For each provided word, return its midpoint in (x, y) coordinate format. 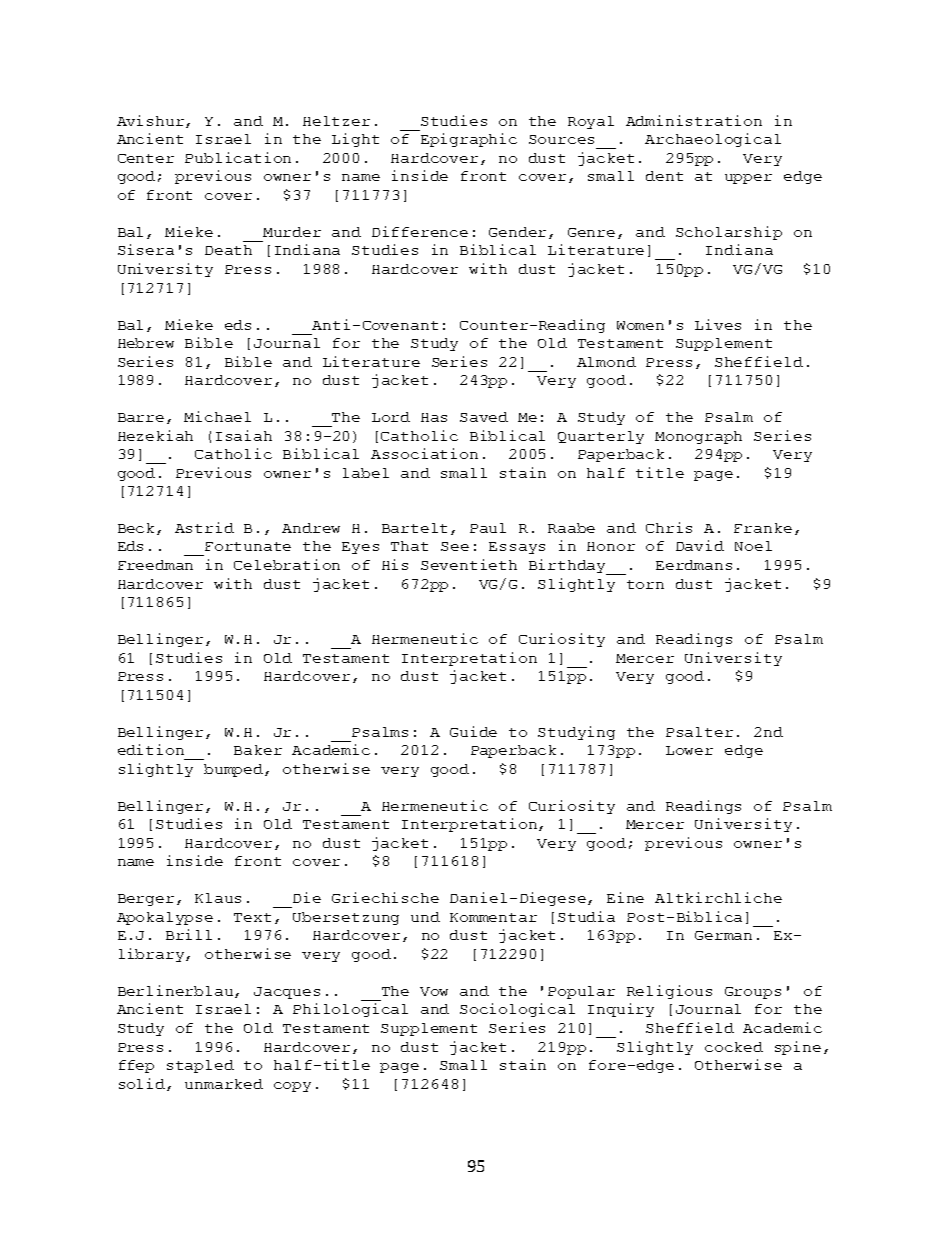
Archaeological (713, 140)
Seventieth (469, 564)
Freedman (155, 565)
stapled (200, 1066)
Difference (420, 231)
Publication (238, 157)
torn (645, 584)
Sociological (517, 1010)
